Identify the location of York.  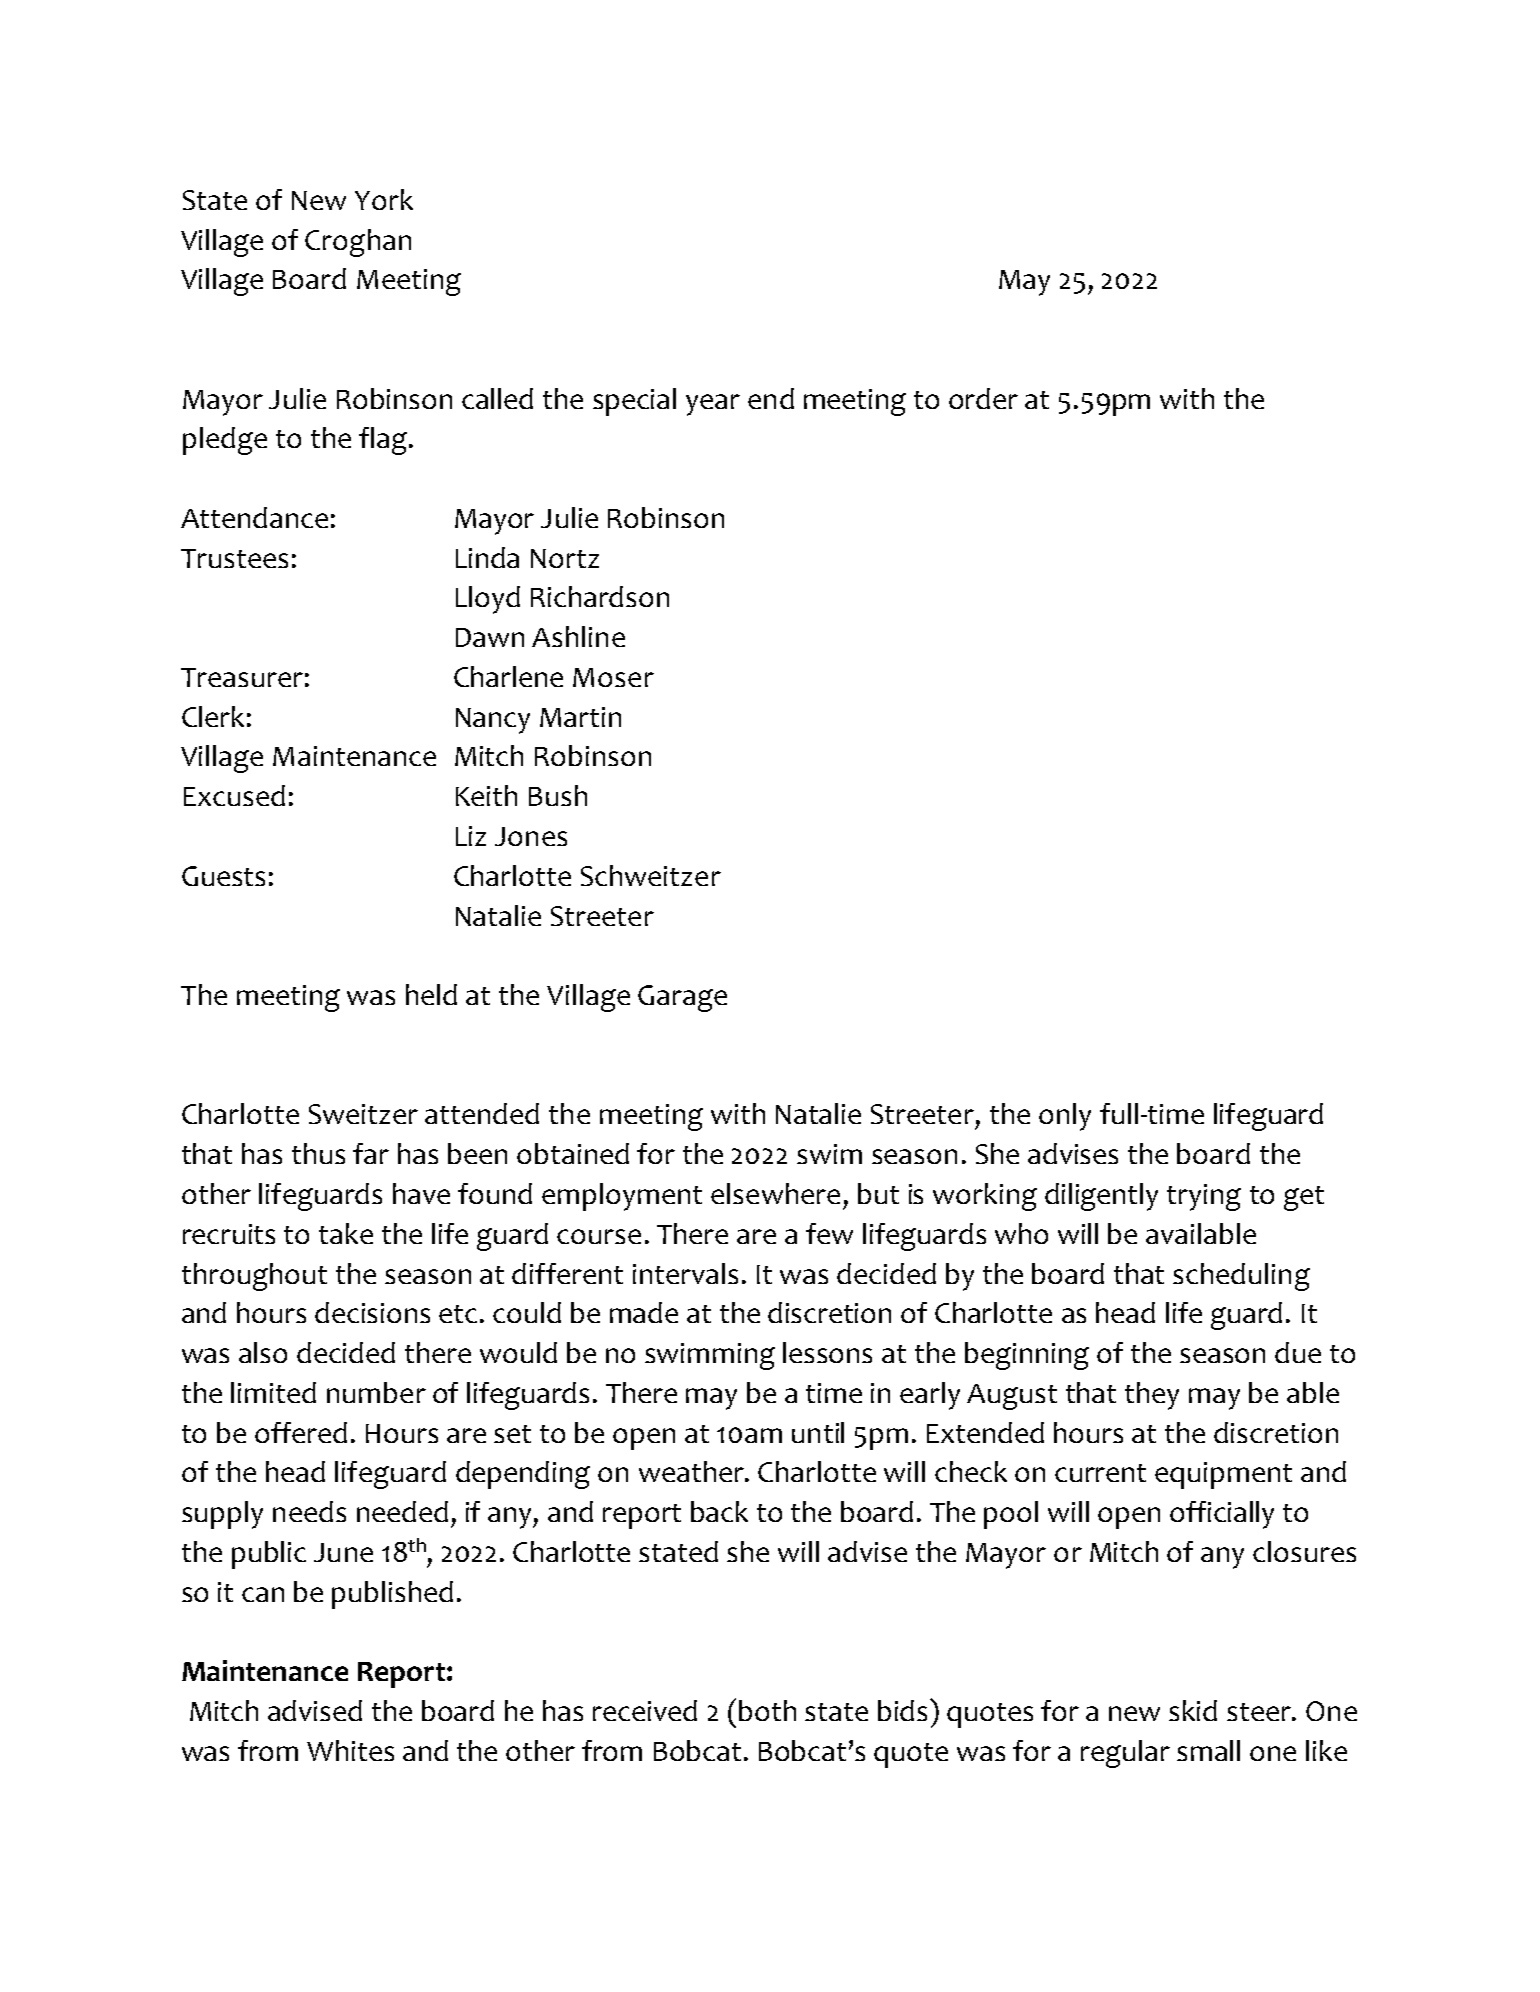
(384, 199).
